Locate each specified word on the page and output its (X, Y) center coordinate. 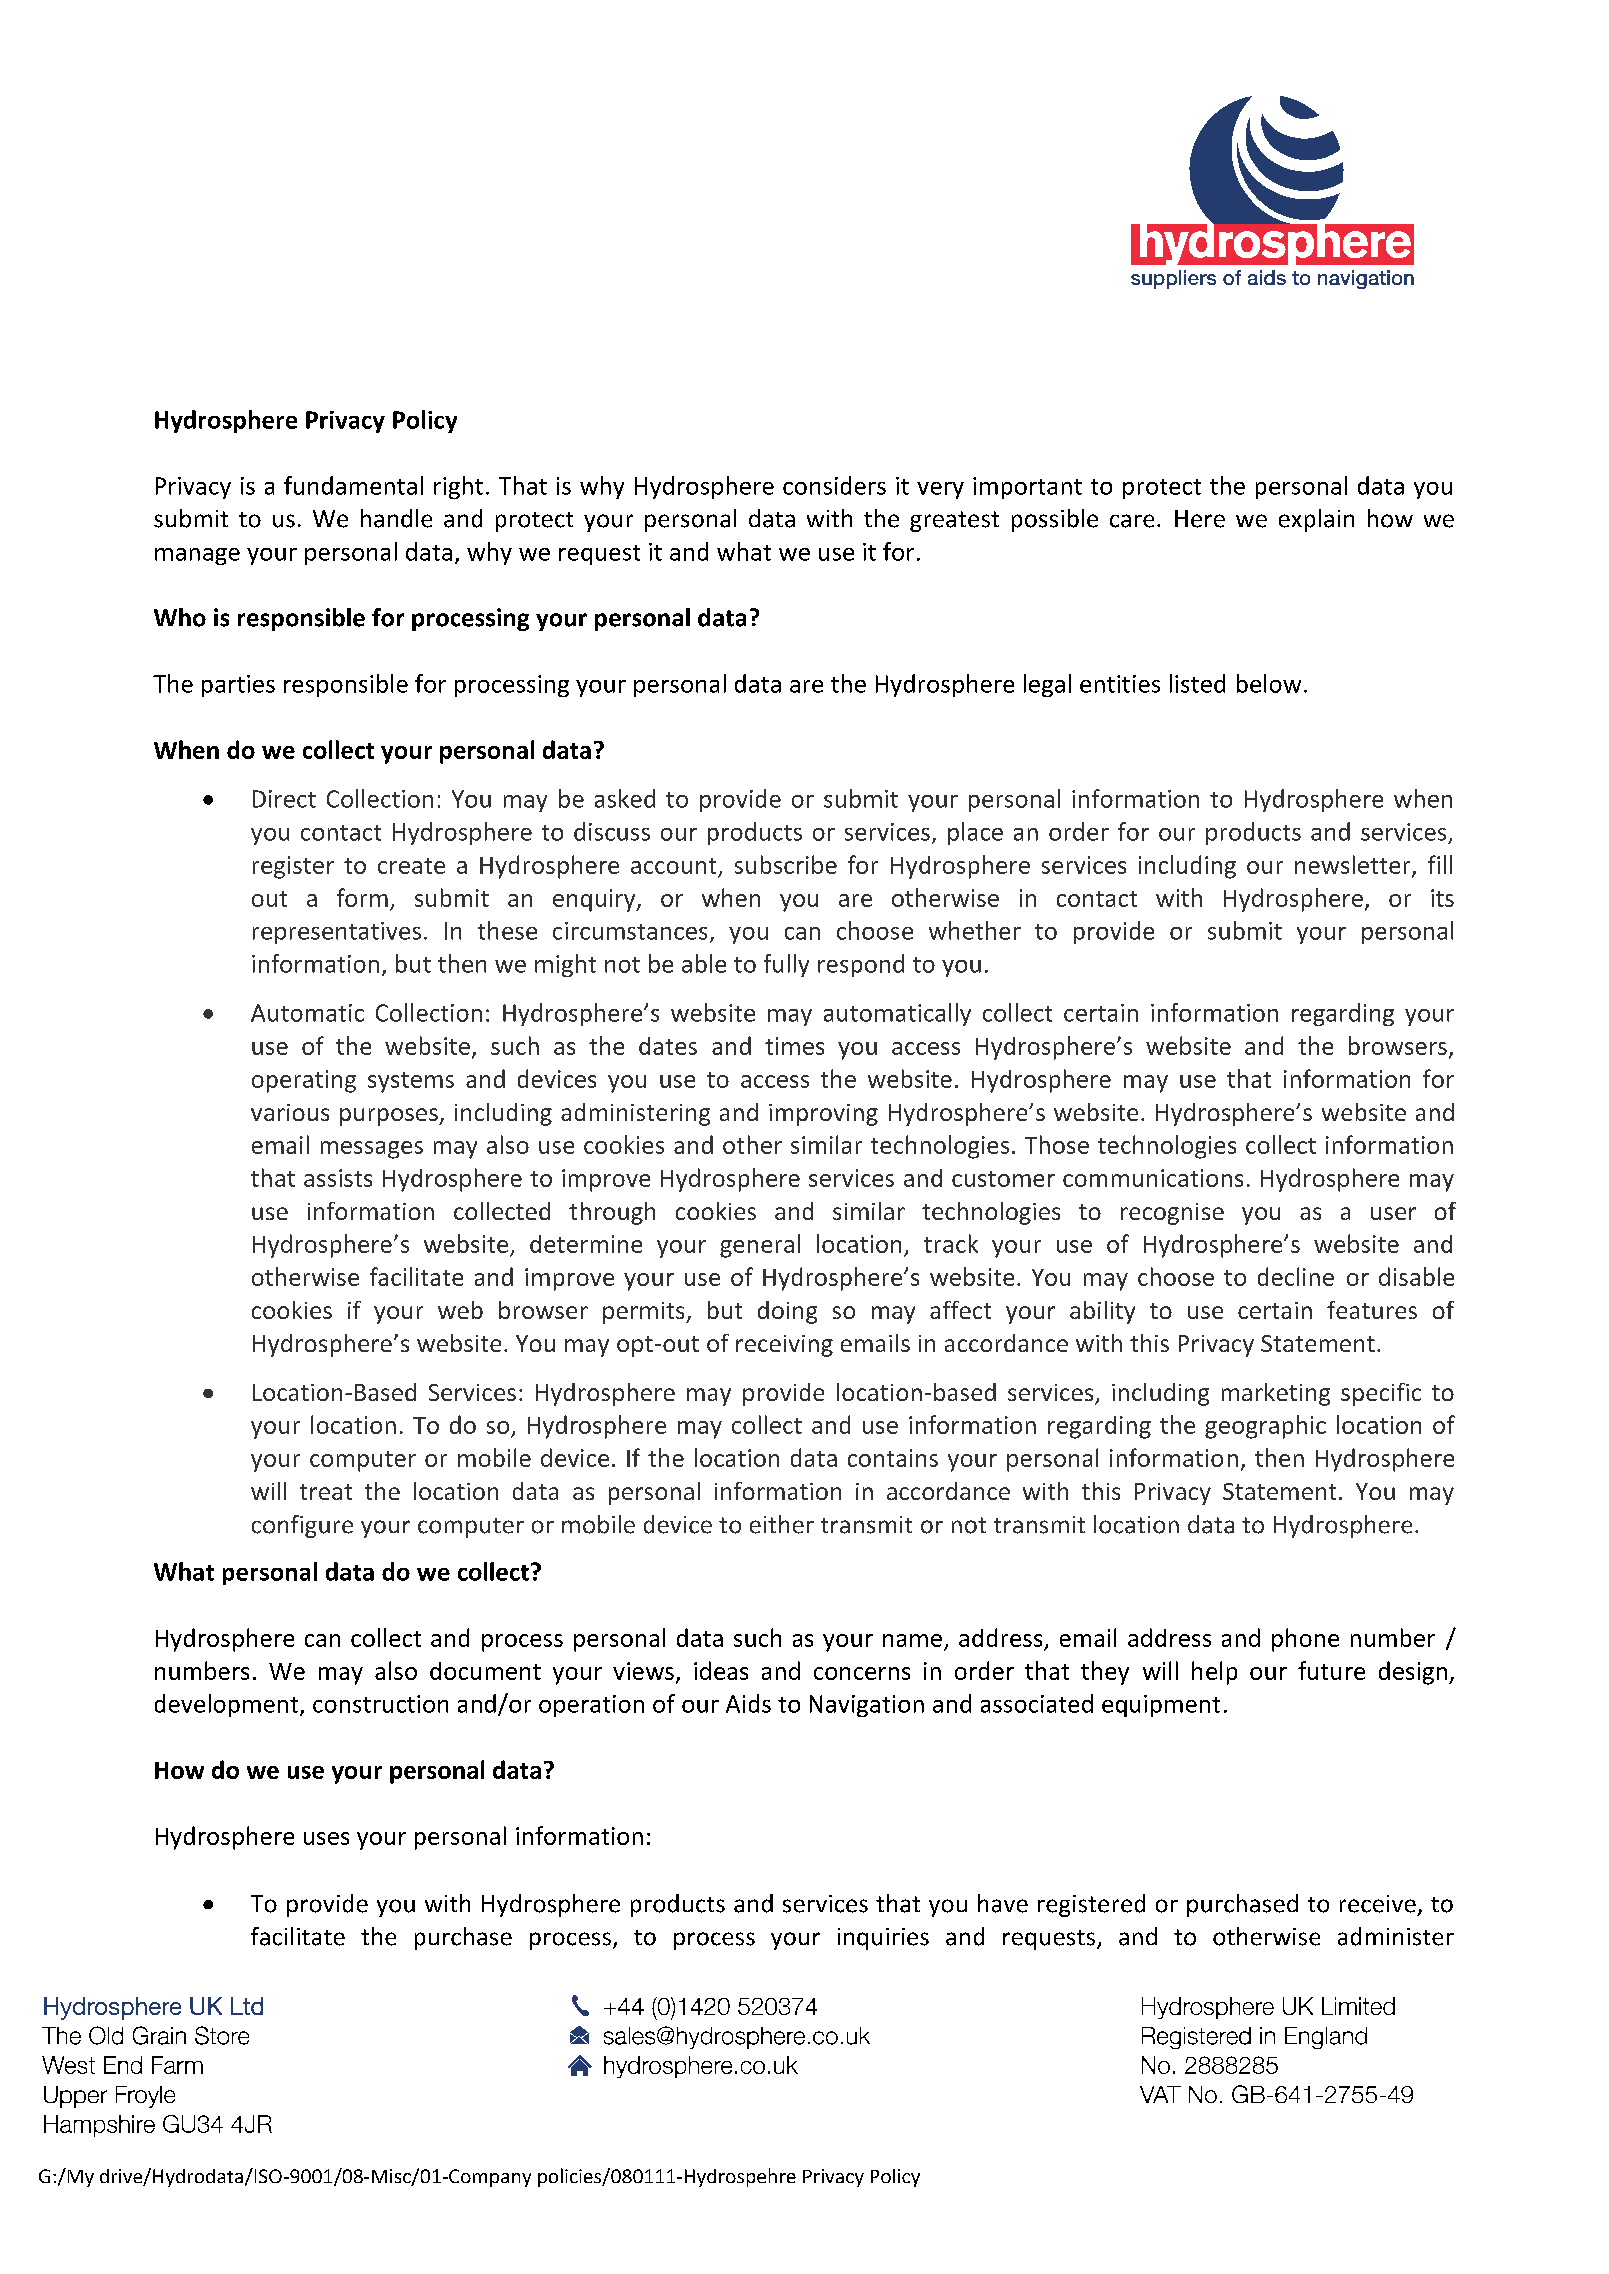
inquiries (883, 1939)
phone (1305, 1640)
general (760, 1246)
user (1393, 1213)
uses (326, 1838)
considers (834, 485)
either (782, 1524)
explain (1316, 520)
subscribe (786, 864)
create (411, 866)
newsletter (1354, 865)
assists (338, 1178)
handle (396, 518)
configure (302, 1526)
